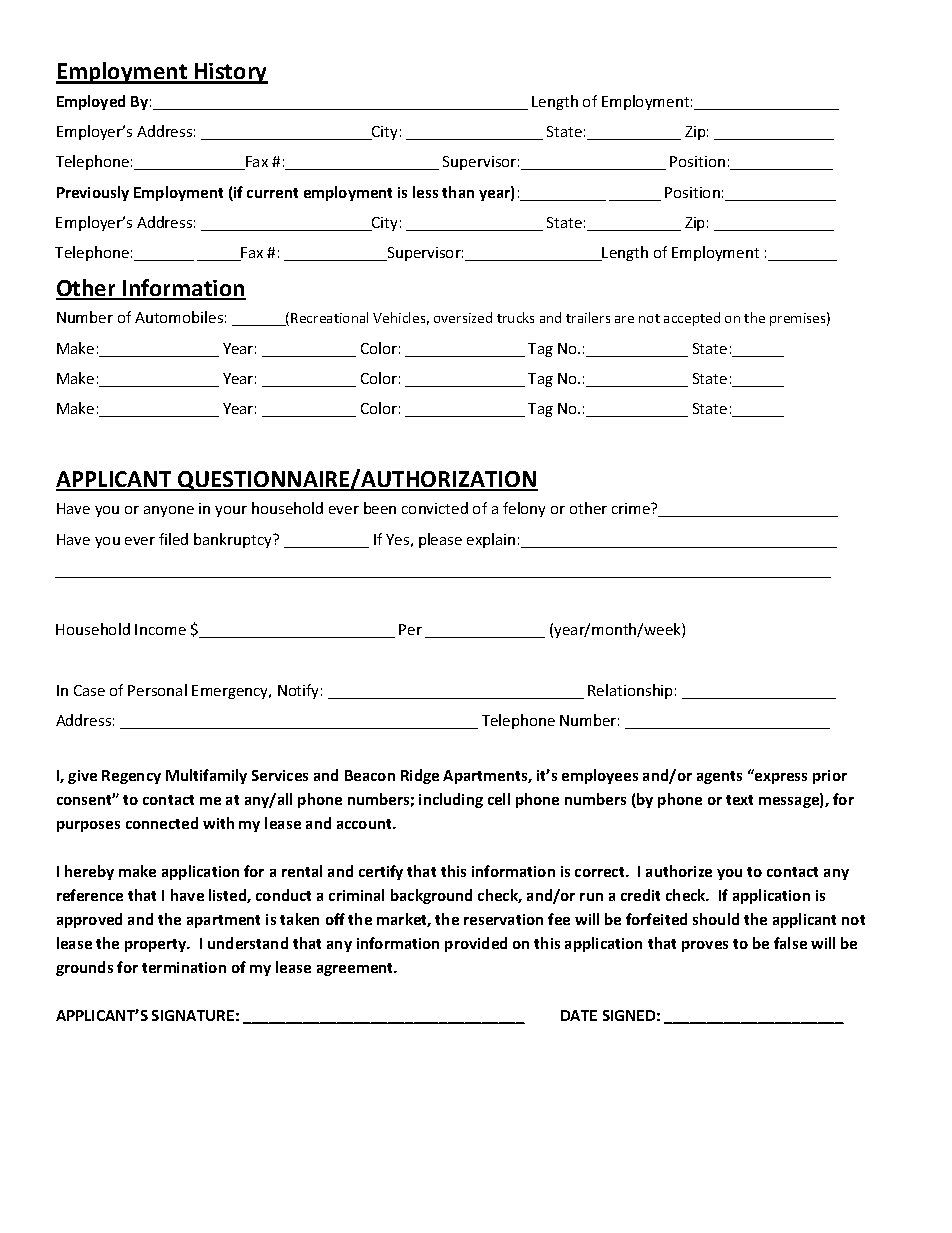 The height and width of the page is (1233, 952). Describe the element at coordinates (230, 73) in the page. I see `History` at that location.
